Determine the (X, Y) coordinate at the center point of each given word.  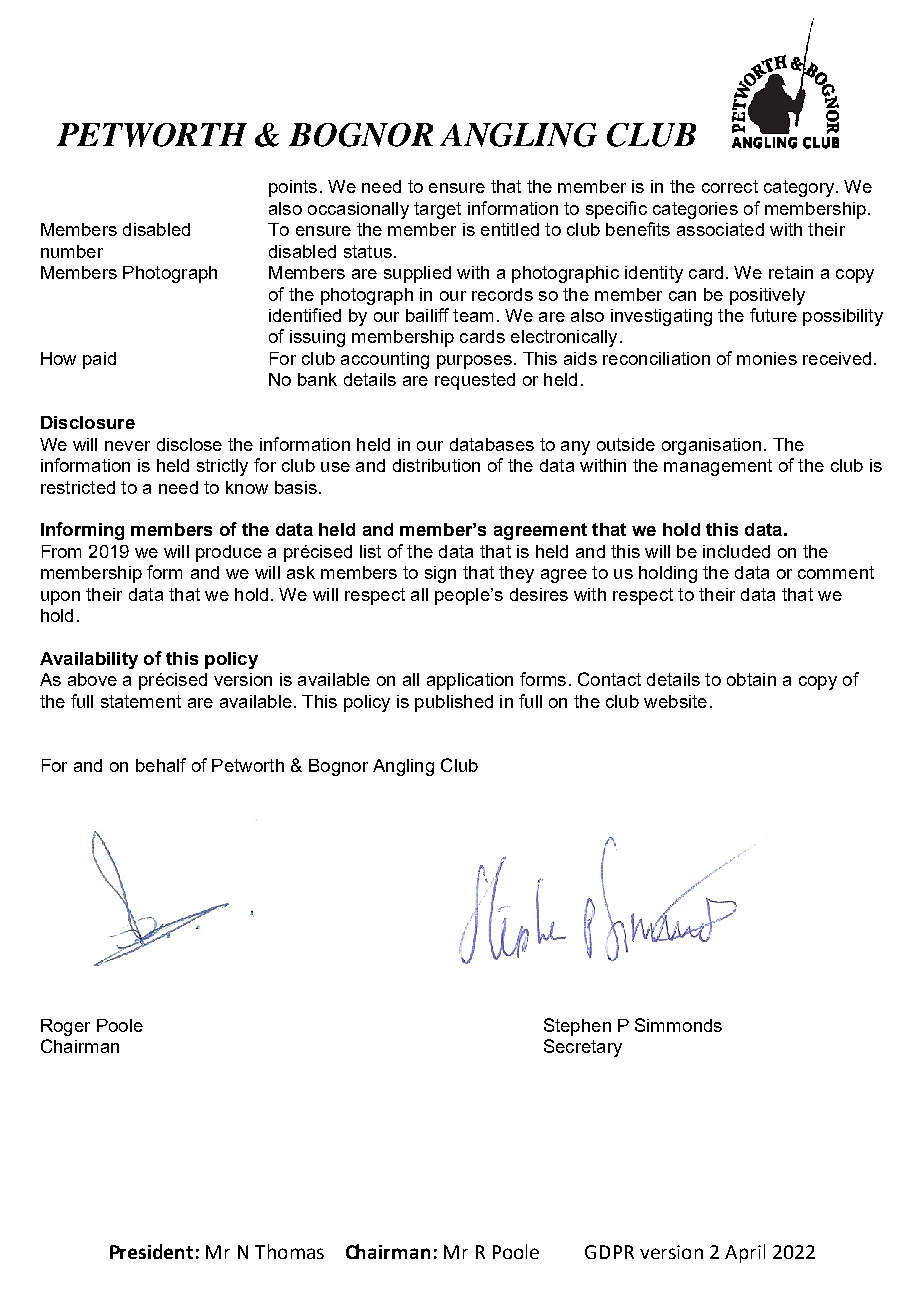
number (72, 251)
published (454, 703)
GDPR (609, 1252)
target (437, 210)
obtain (751, 679)
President (151, 1251)
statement (141, 701)
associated (720, 229)
